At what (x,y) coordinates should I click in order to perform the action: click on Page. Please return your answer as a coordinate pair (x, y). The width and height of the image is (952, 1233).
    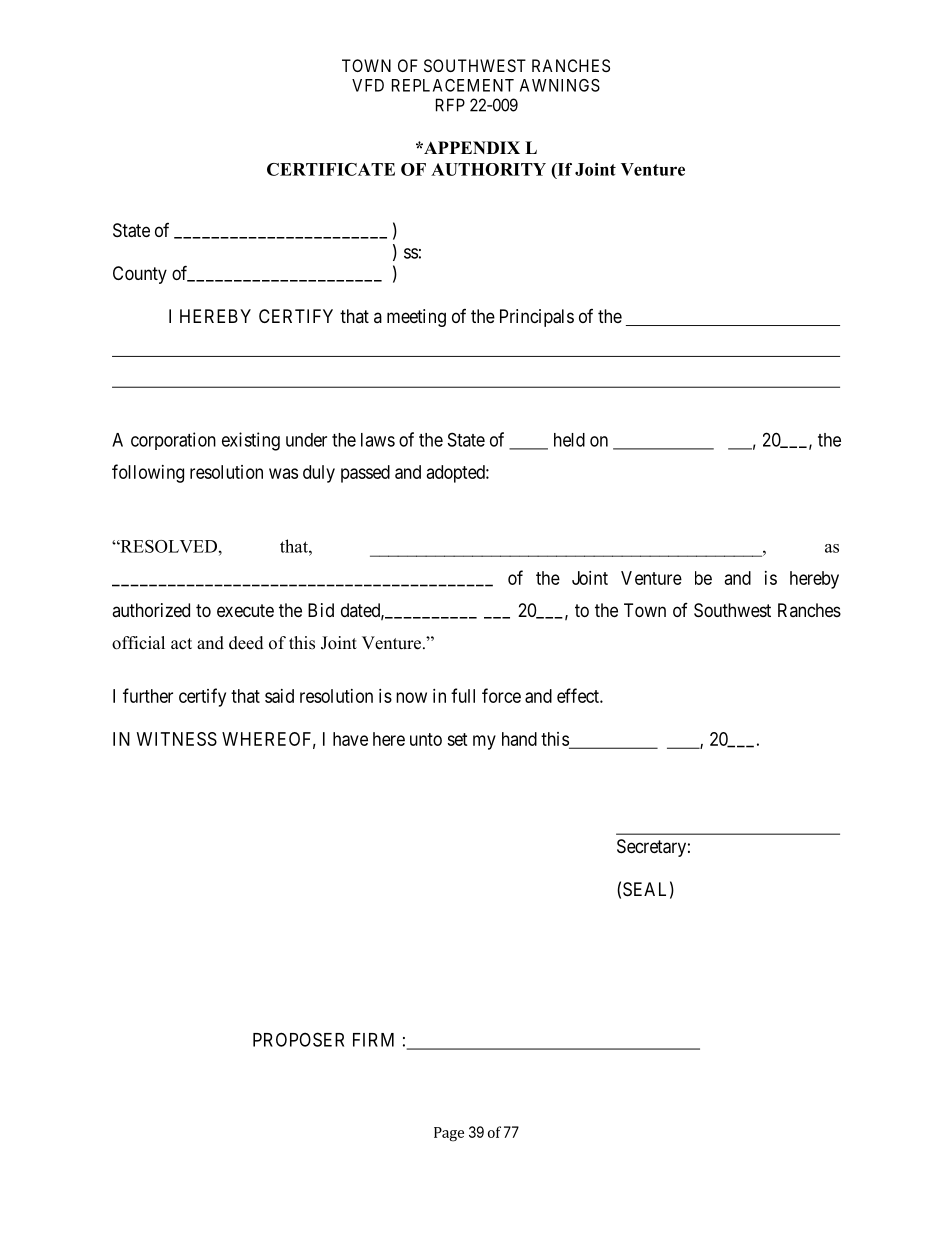
    Looking at the image, I should click on (449, 1134).
